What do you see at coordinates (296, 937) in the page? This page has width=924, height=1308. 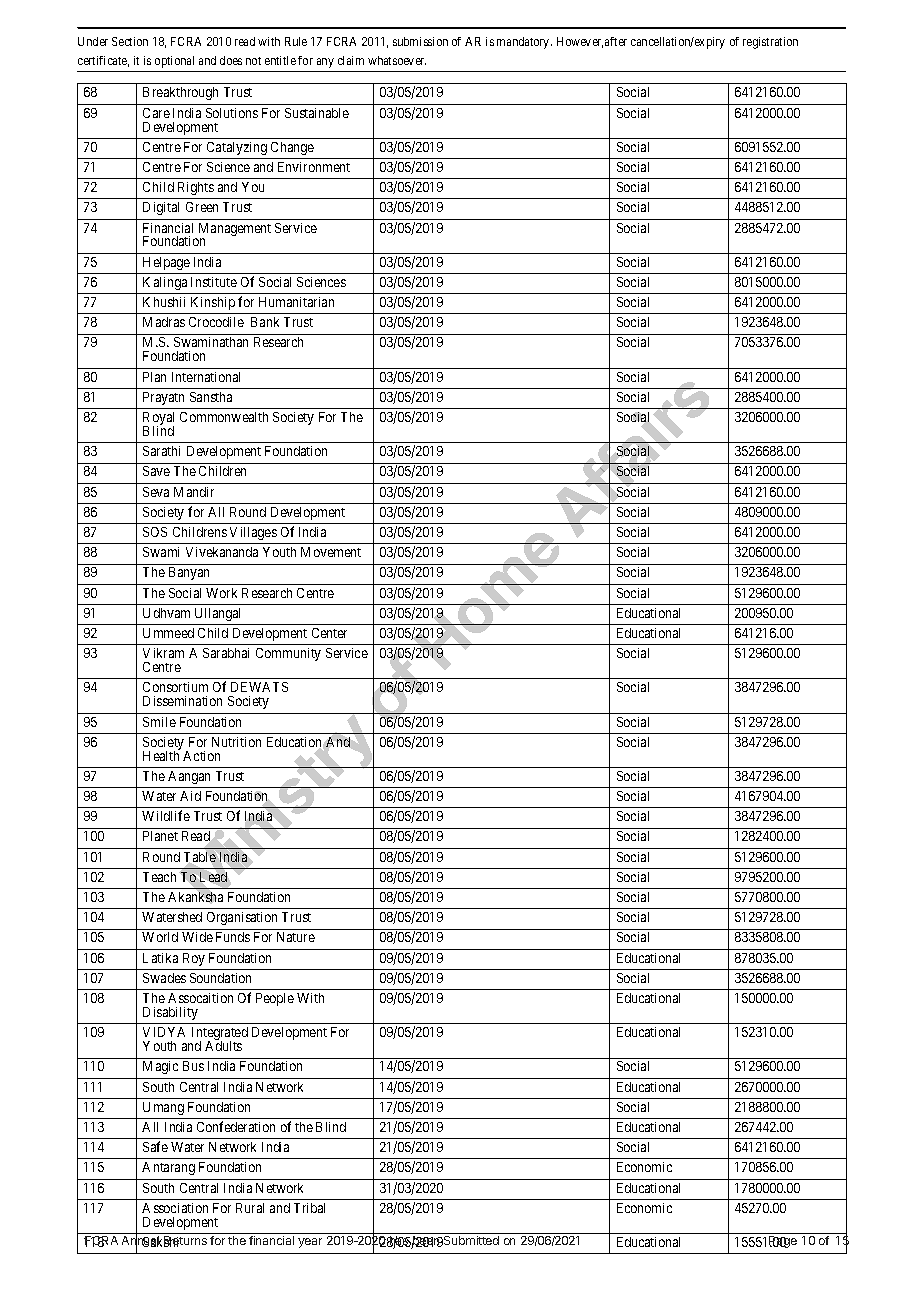 I see `Nature` at bounding box center [296, 937].
